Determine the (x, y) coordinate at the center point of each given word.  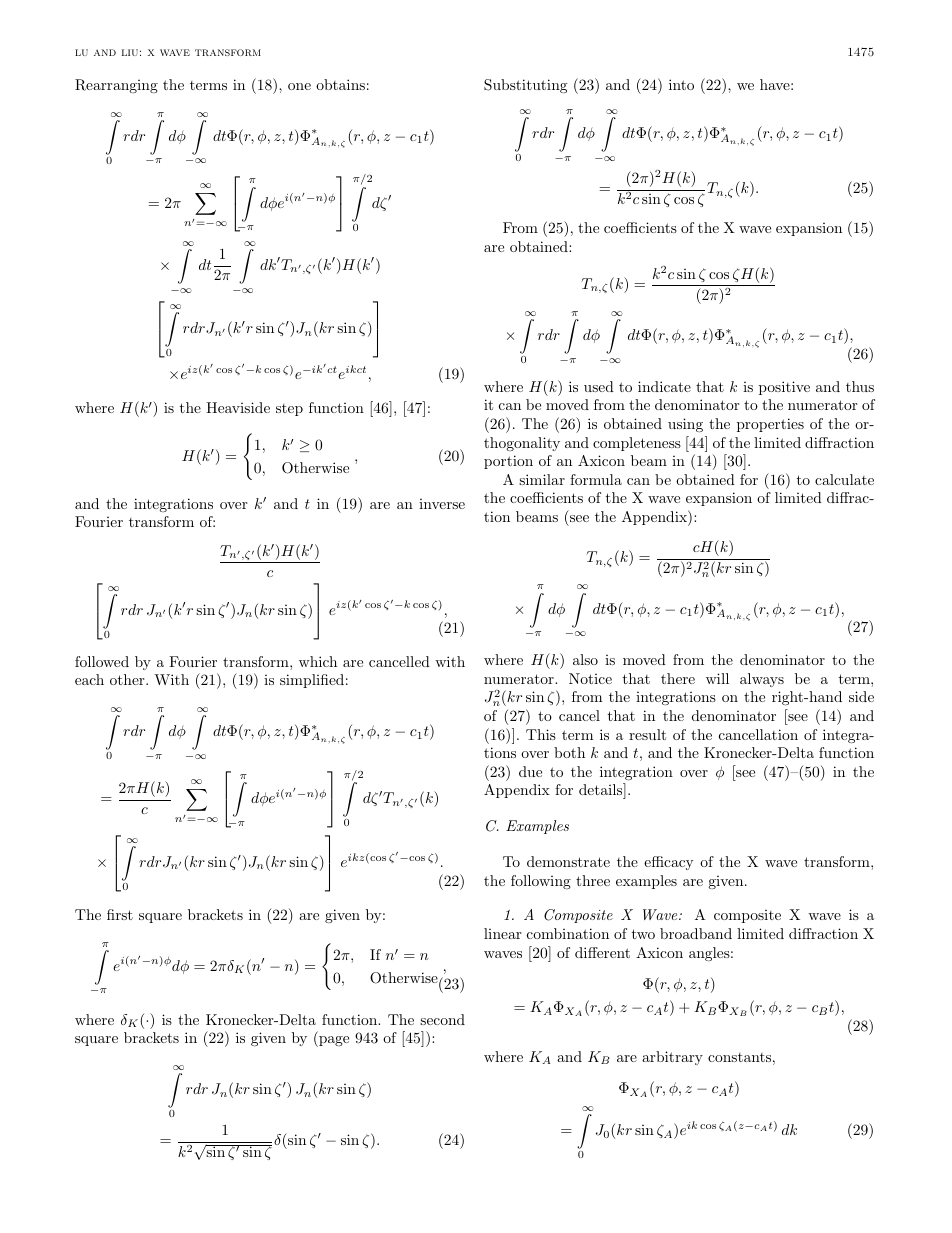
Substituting (525, 86)
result (647, 734)
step (289, 410)
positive (784, 388)
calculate (844, 479)
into (681, 84)
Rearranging (116, 86)
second (442, 1019)
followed (102, 661)
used (599, 386)
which (318, 661)
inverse (442, 504)
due (530, 771)
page (333, 1041)
